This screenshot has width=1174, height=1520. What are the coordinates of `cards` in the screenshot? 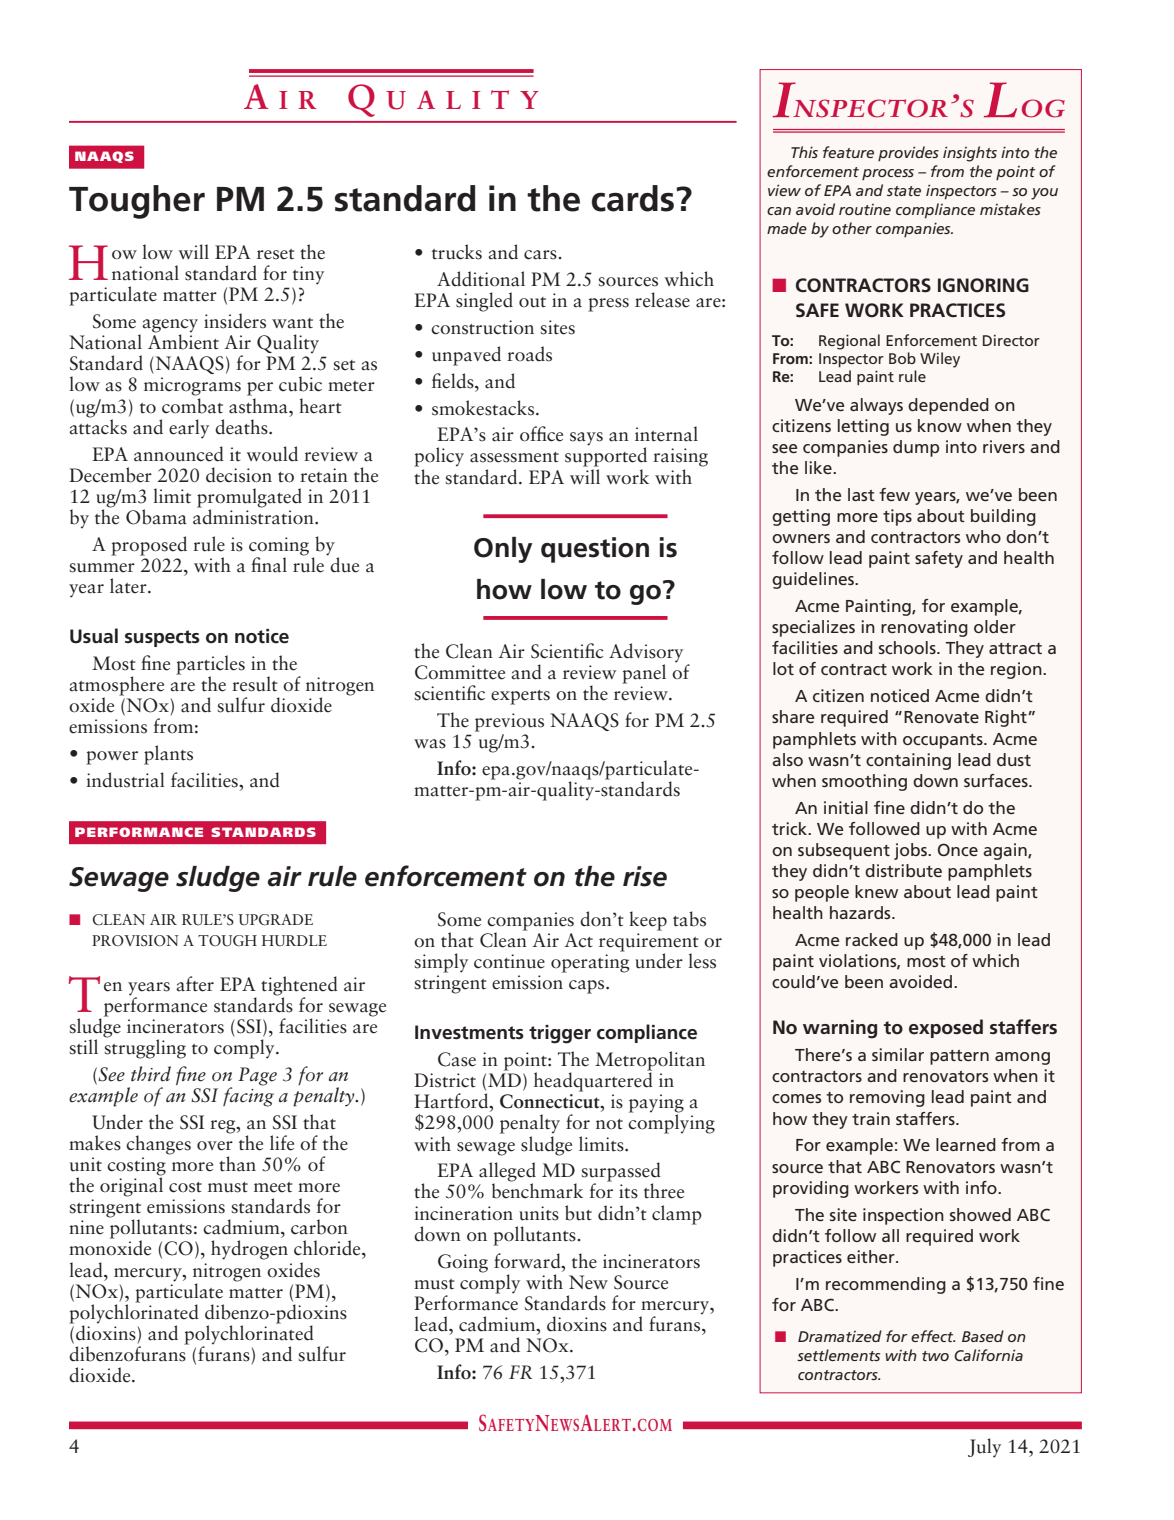 It's located at (634, 198).
